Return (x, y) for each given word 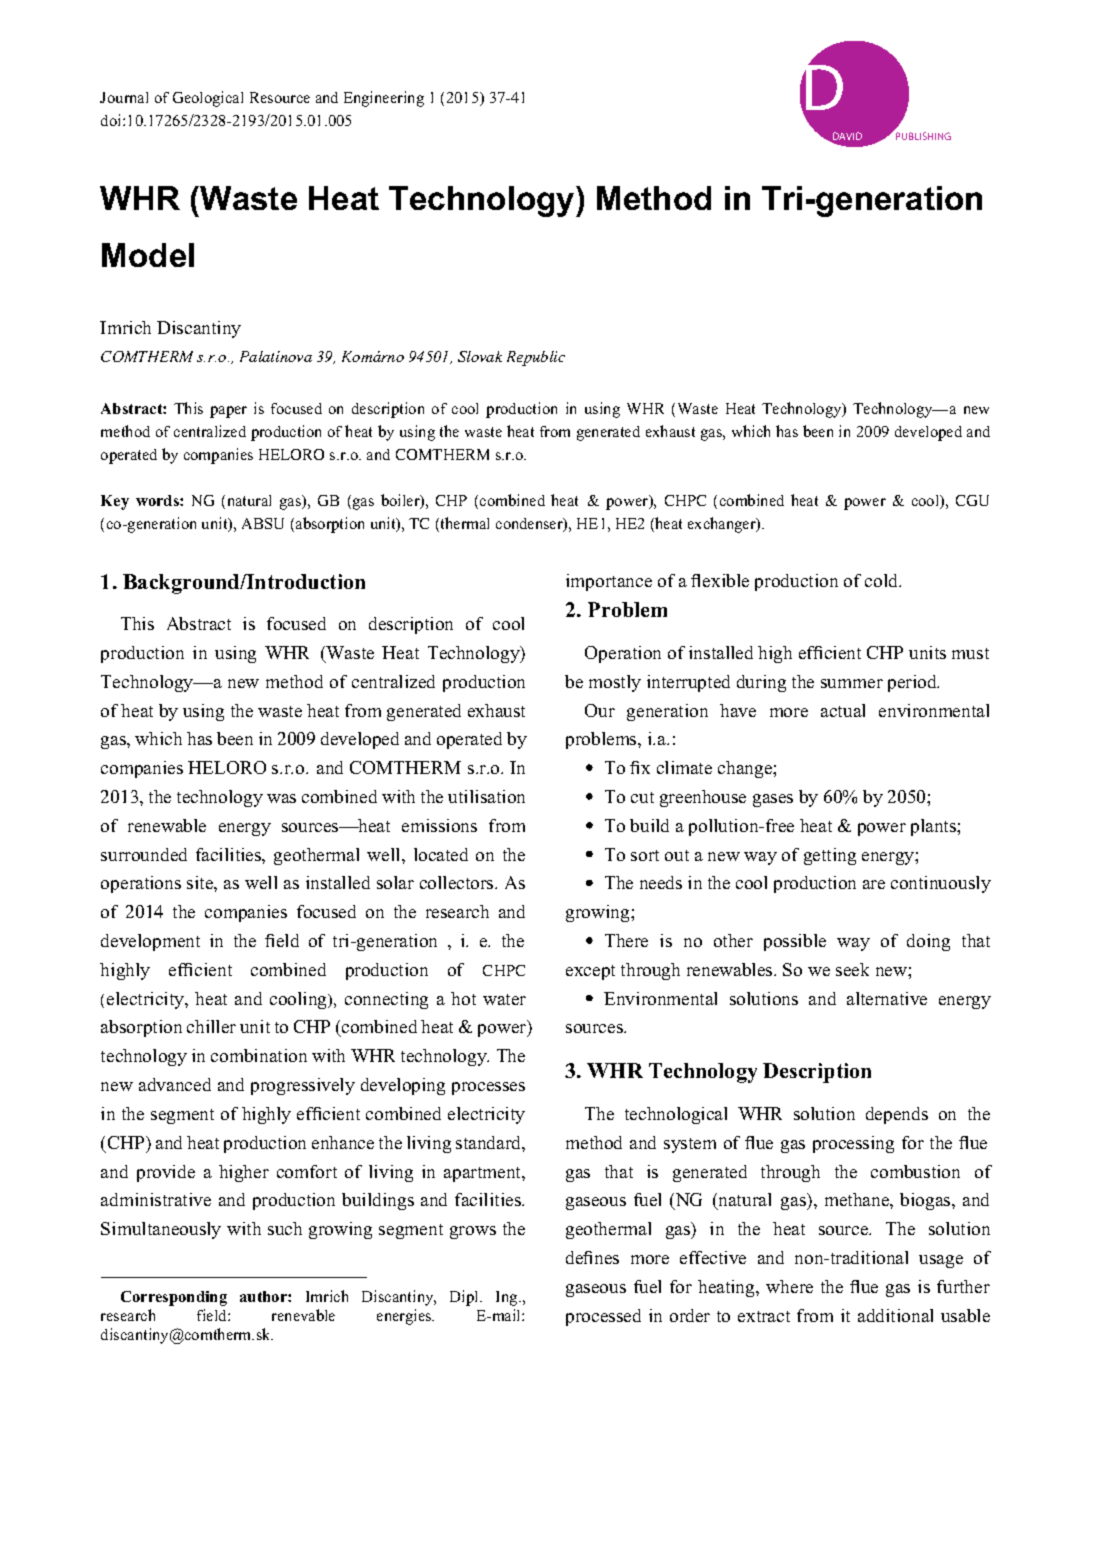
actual (843, 710)
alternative (887, 998)
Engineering (384, 99)
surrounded (144, 854)
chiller (211, 1026)
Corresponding (174, 1298)
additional (895, 1315)
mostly (615, 683)
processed (603, 1317)
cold (883, 580)
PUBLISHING (923, 136)
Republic (536, 358)
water (504, 999)
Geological (208, 99)
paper (228, 412)
